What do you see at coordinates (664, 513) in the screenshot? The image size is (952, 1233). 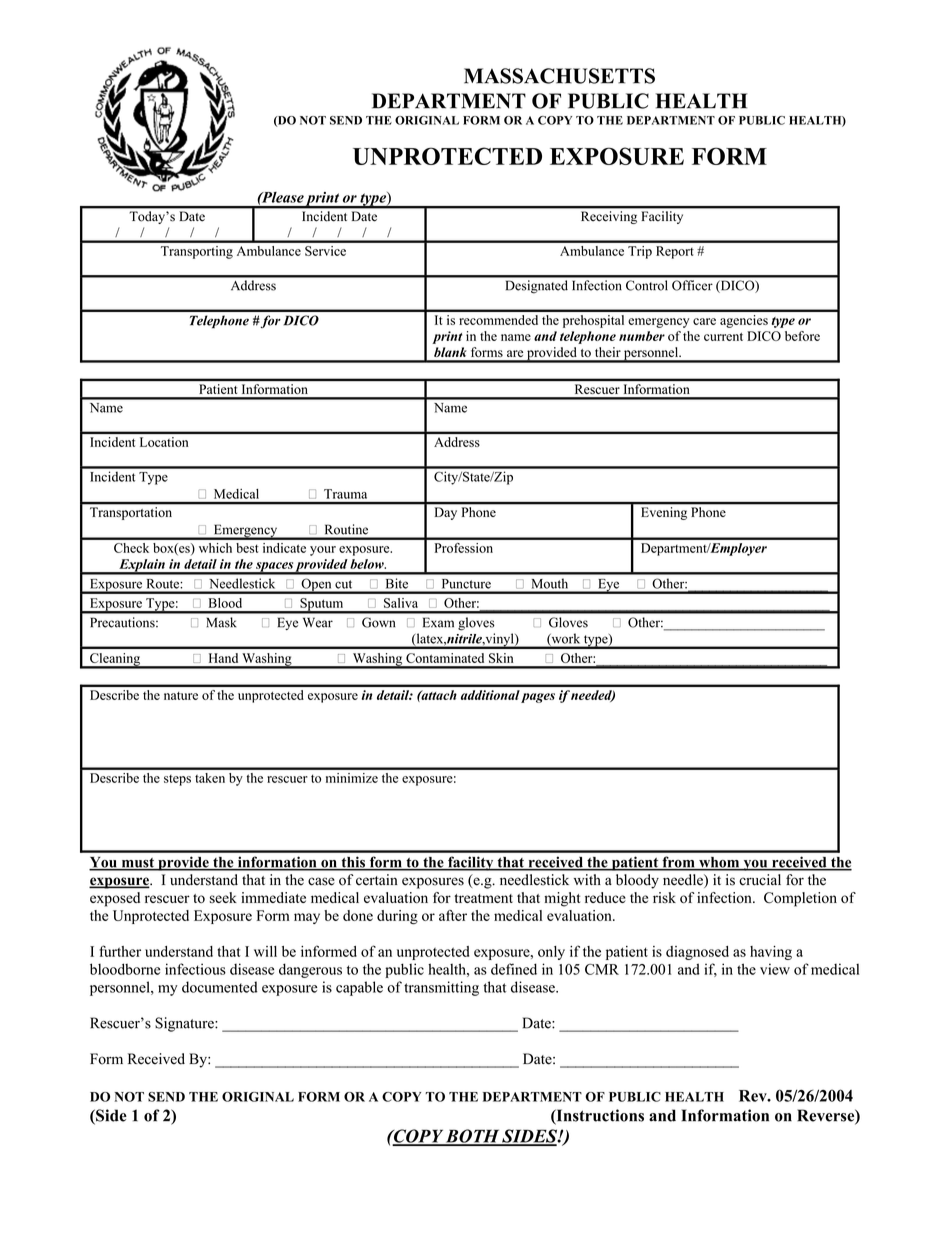 I see `Evening` at bounding box center [664, 513].
